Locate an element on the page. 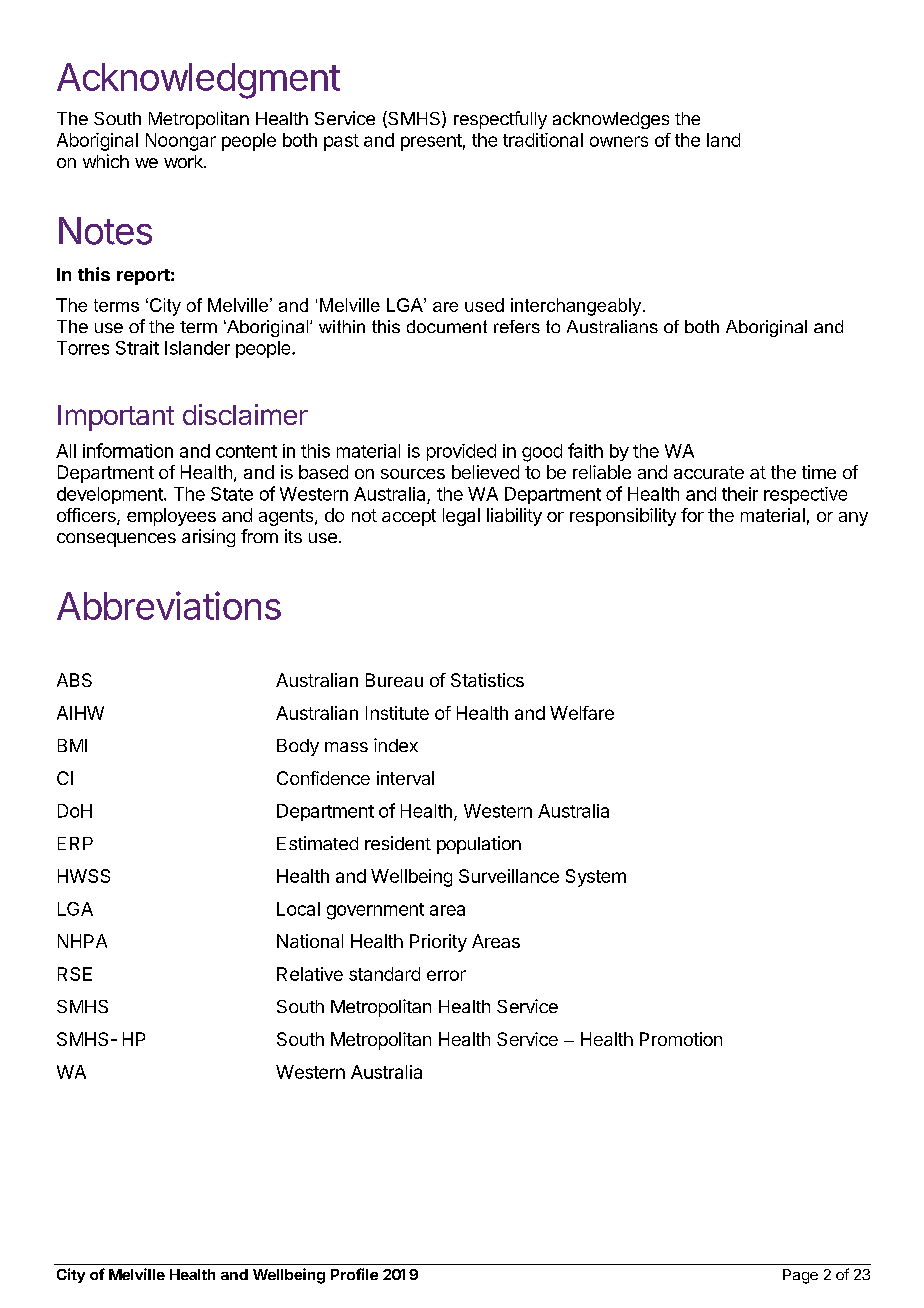  error is located at coordinates (446, 975).
